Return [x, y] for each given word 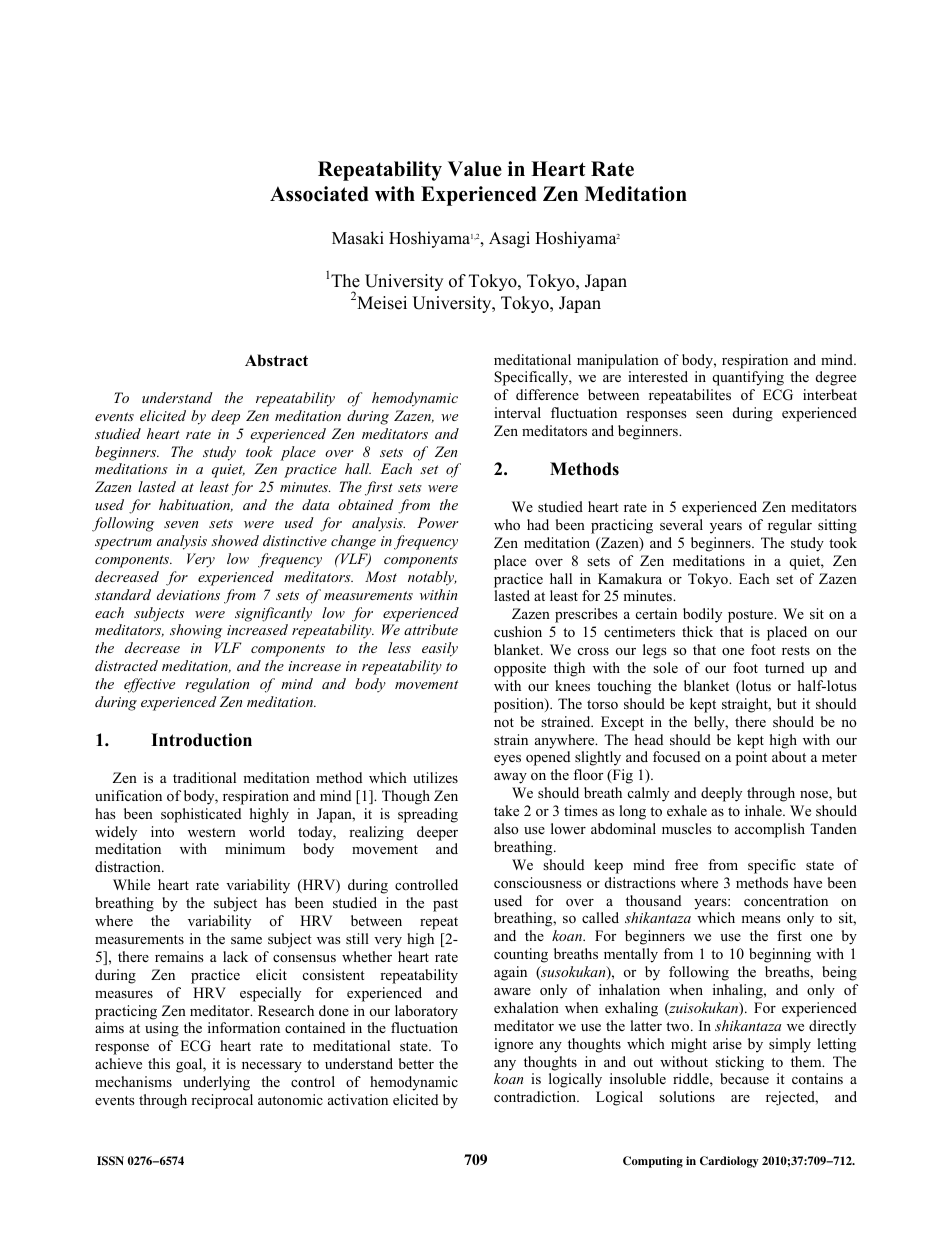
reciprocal [222, 1101]
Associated [319, 194]
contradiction [536, 1096]
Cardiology [729, 1162]
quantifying [748, 378]
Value [475, 169]
